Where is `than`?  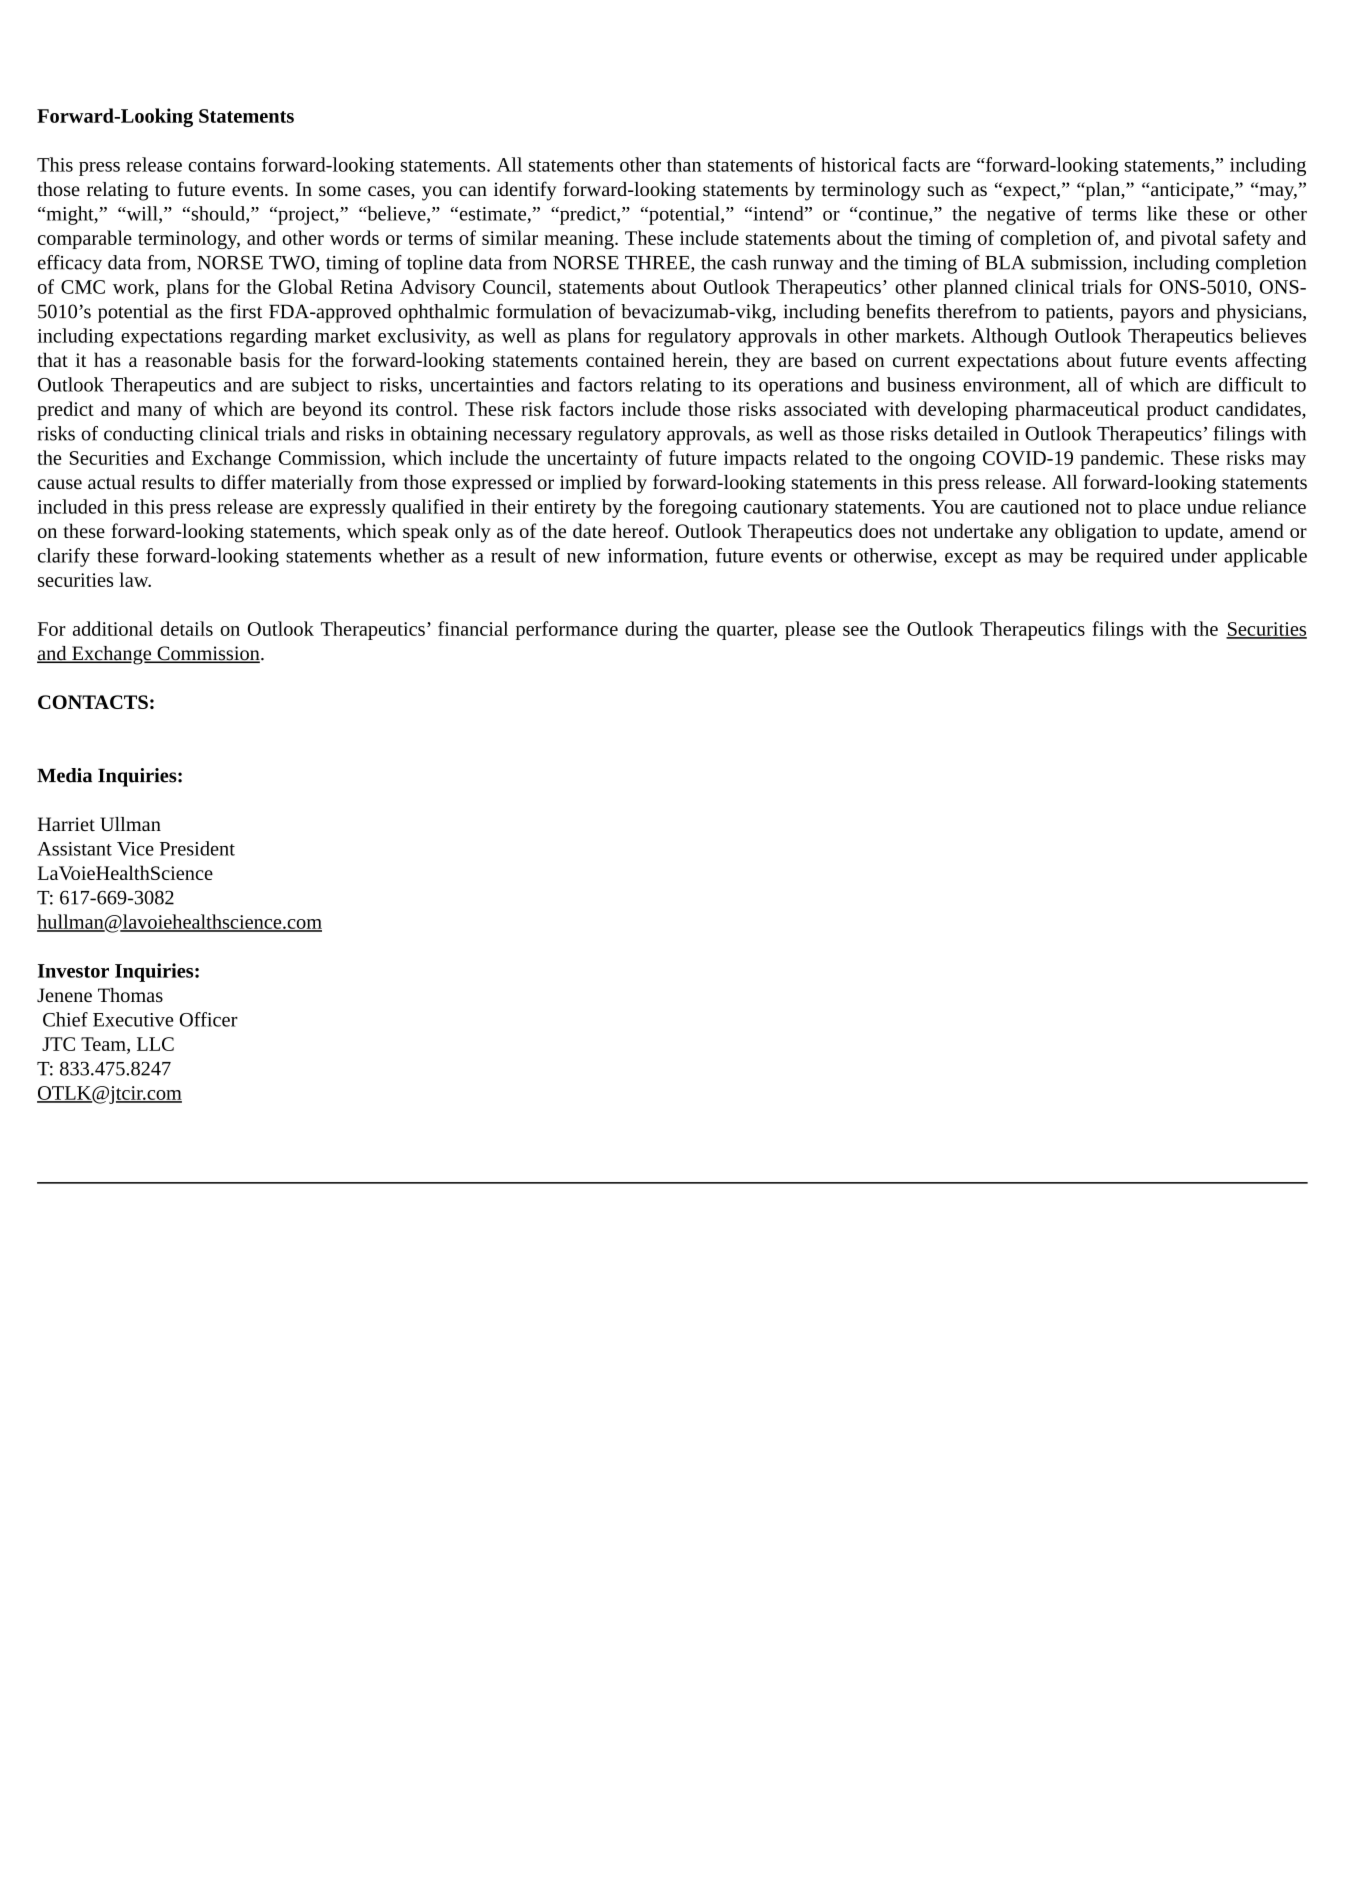
than is located at coordinates (684, 164).
